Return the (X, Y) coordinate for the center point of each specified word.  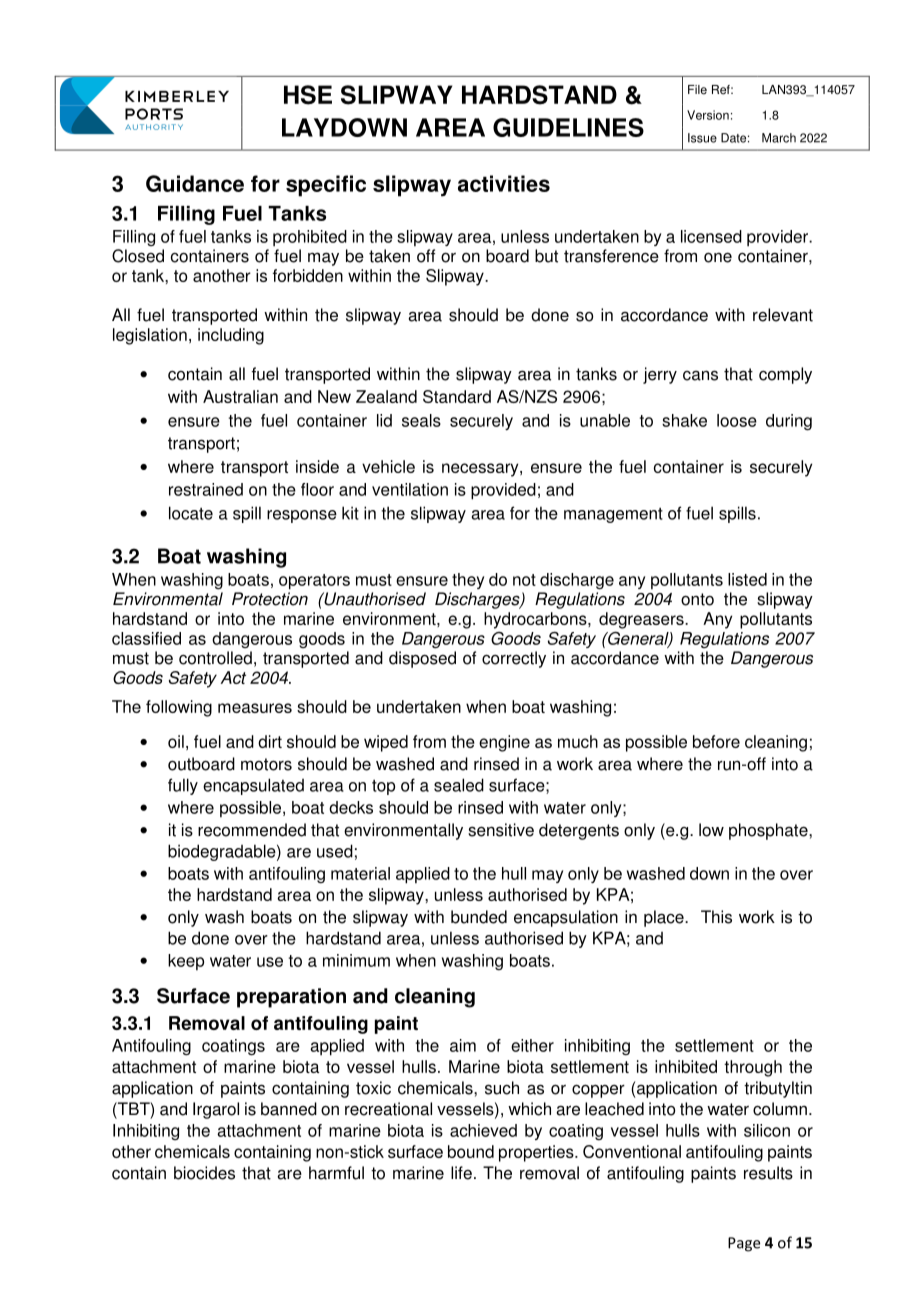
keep (186, 962)
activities (504, 183)
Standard (457, 396)
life (461, 1173)
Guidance (195, 183)
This (716, 917)
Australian (240, 396)
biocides (204, 1173)
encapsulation (566, 918)
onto (697, 599)
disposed (422, 659)
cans (700, 375)
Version (708, 115)
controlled (215, 658)
